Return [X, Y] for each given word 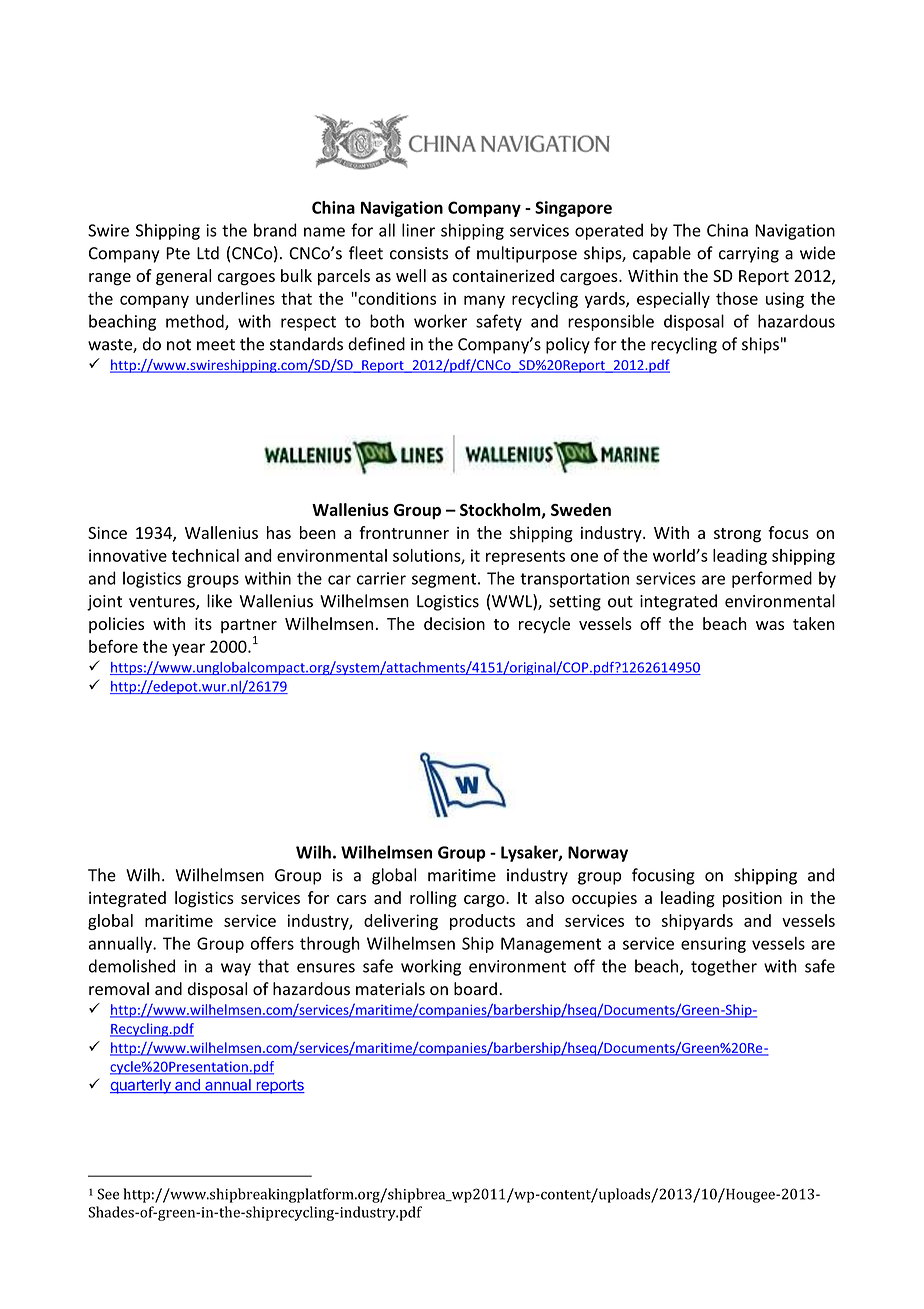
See [108, 1194]
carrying [749, 255]
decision [454, 623]
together [724, 967]
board [475, 989]
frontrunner [404, 532]
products [482, 922]
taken [814, 623]
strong [737, 535]
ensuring [713, 945]
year [188, 649]
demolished [132, 966]
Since [107, 533]
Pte [178, 253]
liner [418, 230]
